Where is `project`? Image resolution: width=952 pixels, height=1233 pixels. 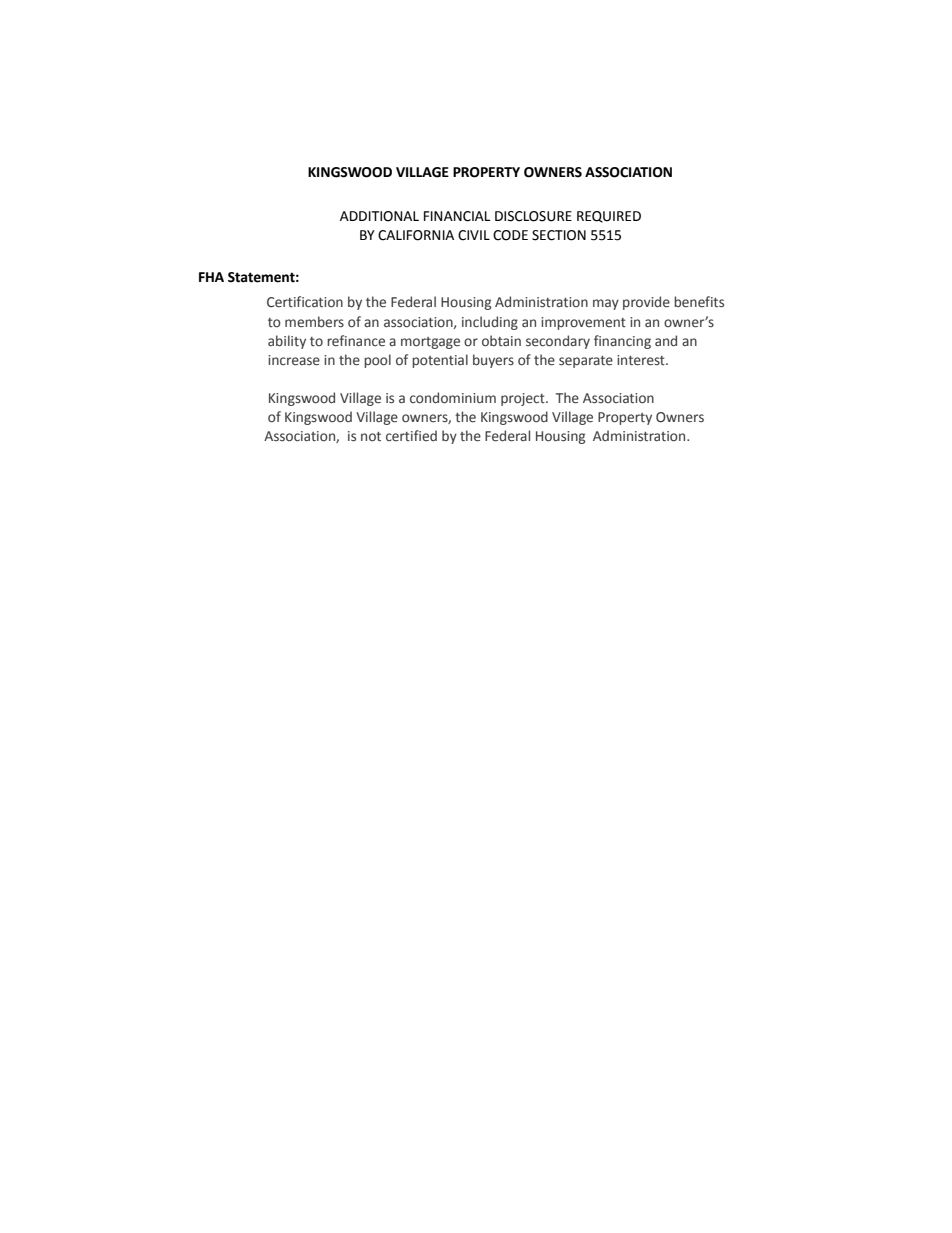
project is located at coordinates (524, 399).
